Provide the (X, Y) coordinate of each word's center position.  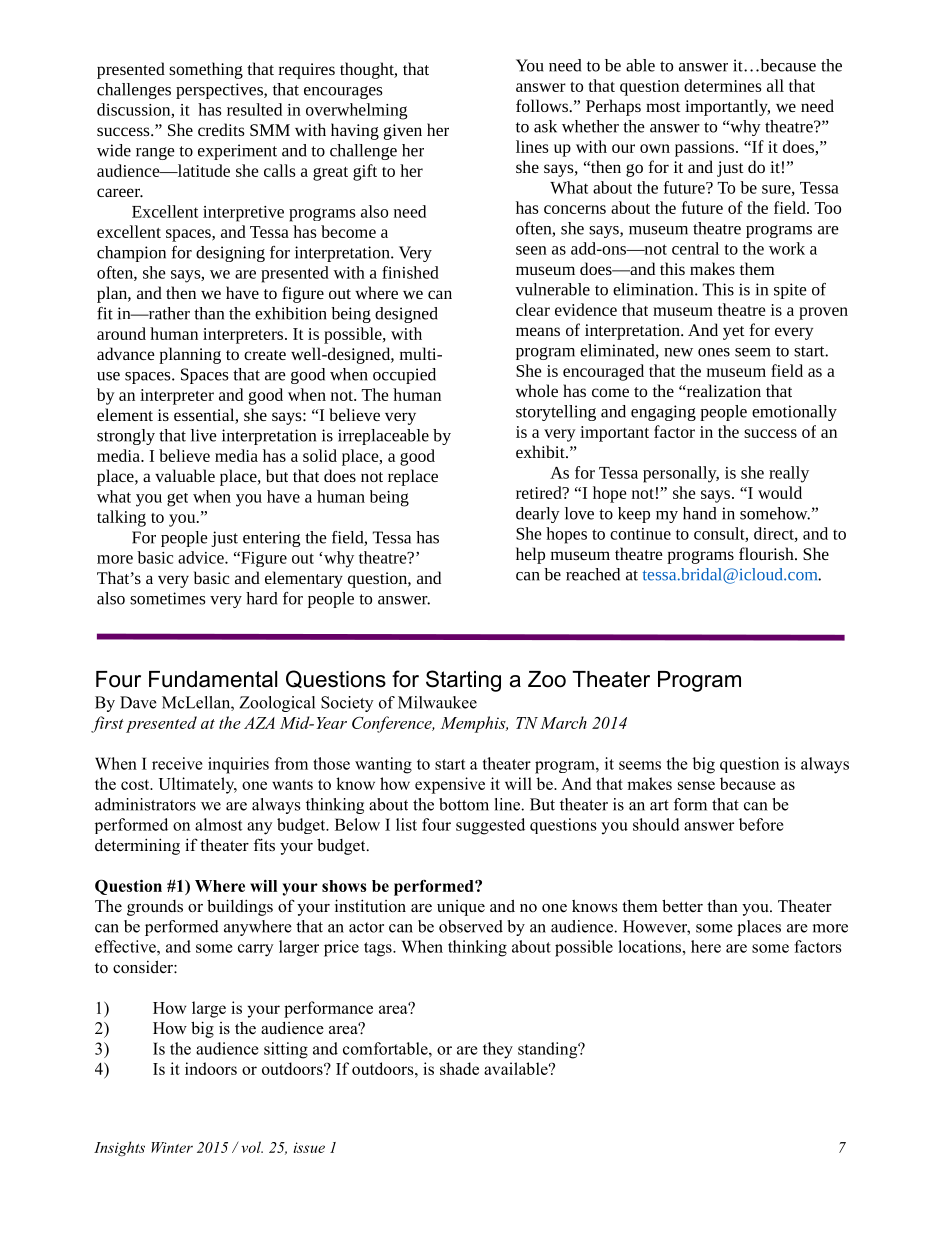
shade (459, 1068)
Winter (172, 1147)
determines (723, 85)
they (498, 1050)
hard (261, 598)
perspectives (220, 91)
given (403, 132)
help (530, 555)
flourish (767, 553)
